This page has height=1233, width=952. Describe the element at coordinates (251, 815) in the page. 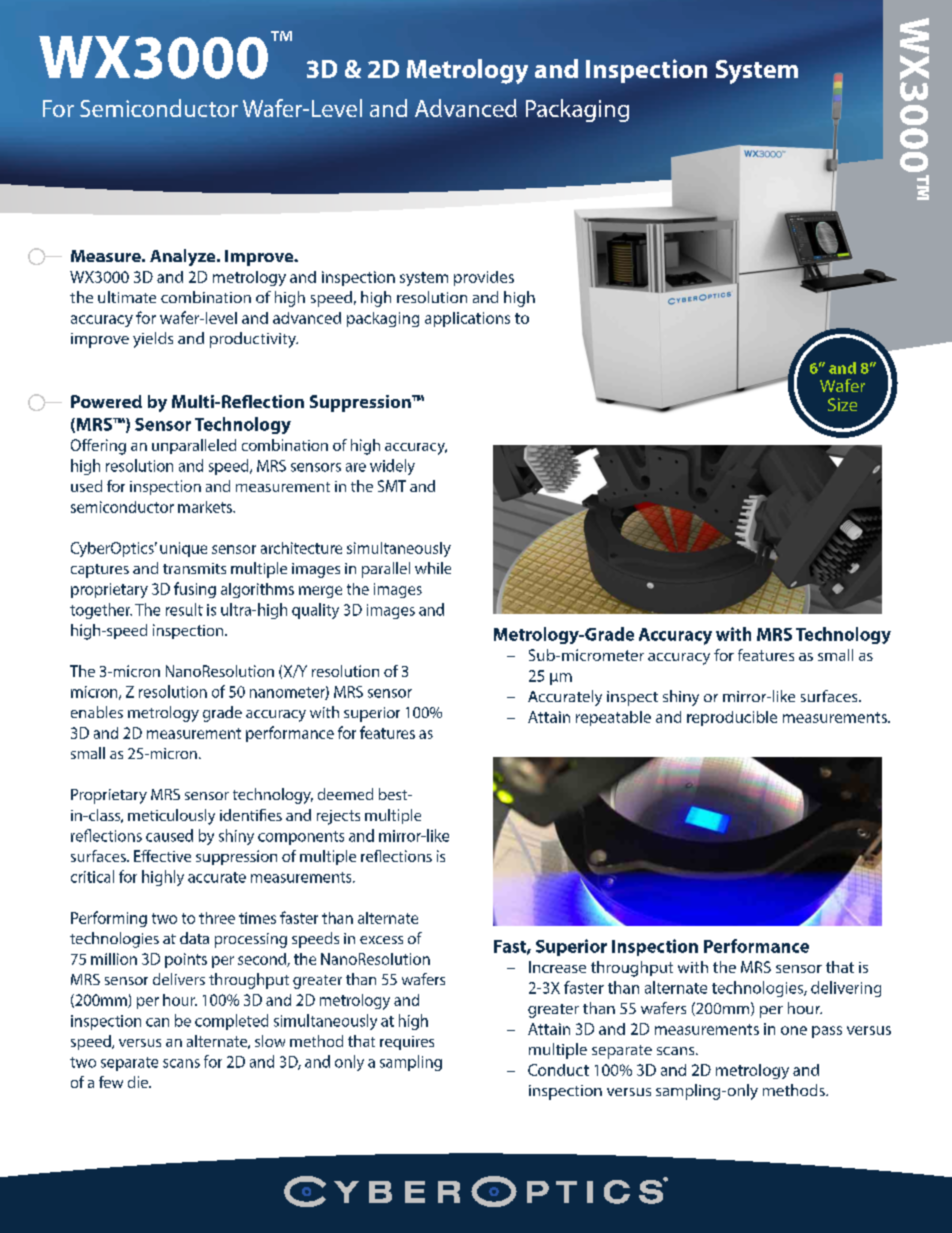

I see `identifies` at that location.
